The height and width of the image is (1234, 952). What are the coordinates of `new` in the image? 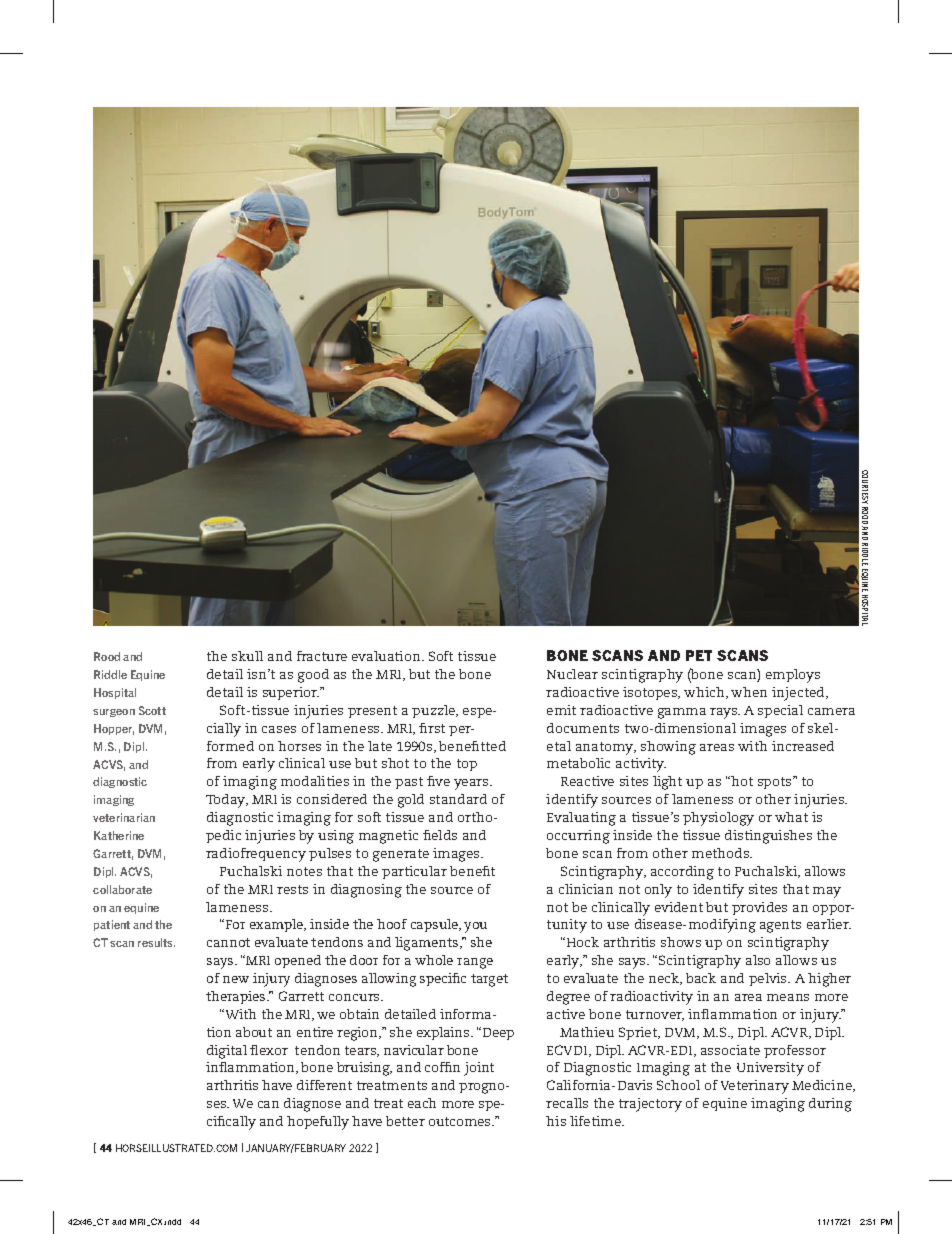 It's located at (236, 979).
